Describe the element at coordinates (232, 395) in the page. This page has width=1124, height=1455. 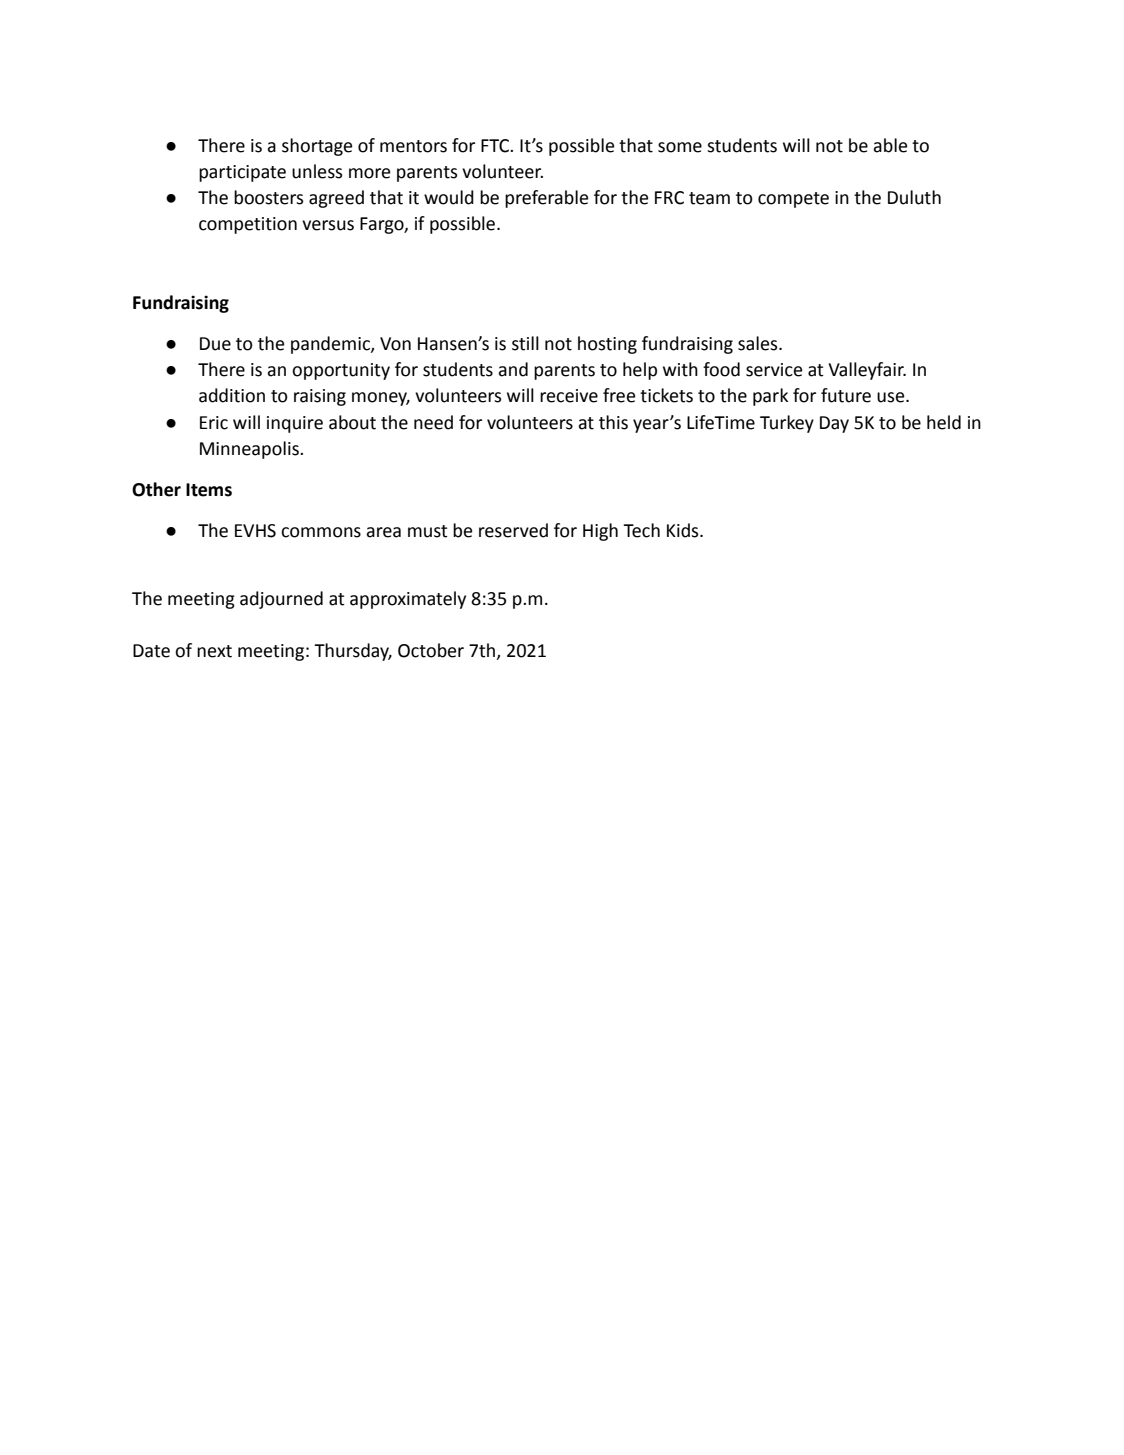
I see `addition` at that location.
